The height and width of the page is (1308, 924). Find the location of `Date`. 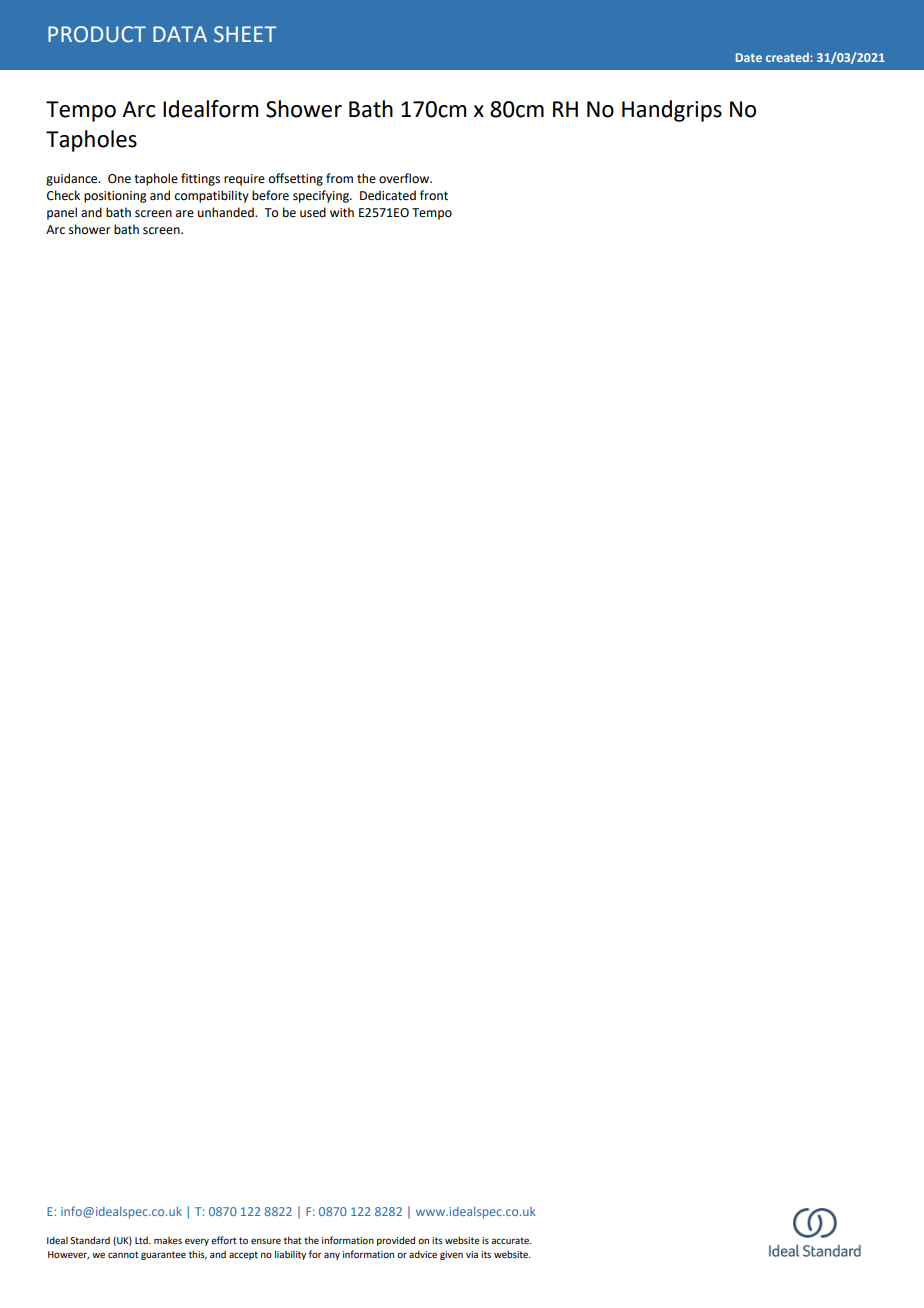

Date is located at coordinates (749, 57).
